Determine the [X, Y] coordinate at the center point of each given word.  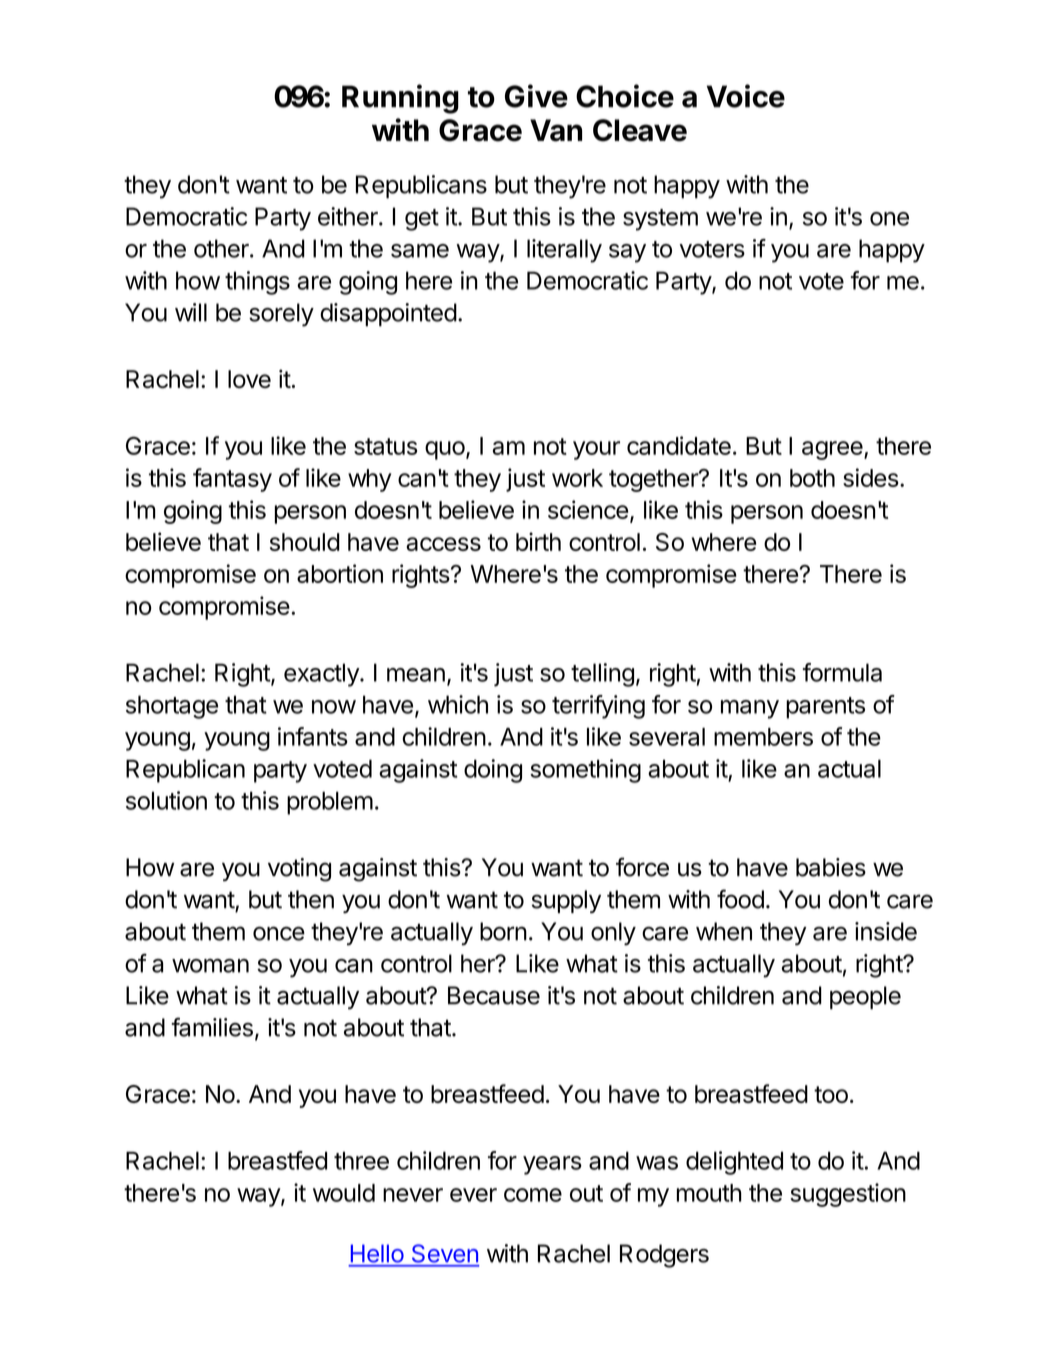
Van [556, 130]
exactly [322, 675]
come [533, 1195]
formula [842, 672]
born [503, 931]
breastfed [277, 1160]
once [279, 934]
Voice [746, 96]
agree [832, 450]
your [596, 450]
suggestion [848, 1195]
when [724, 931]
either [349, 216]
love [249, 379]
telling [602, 675]
